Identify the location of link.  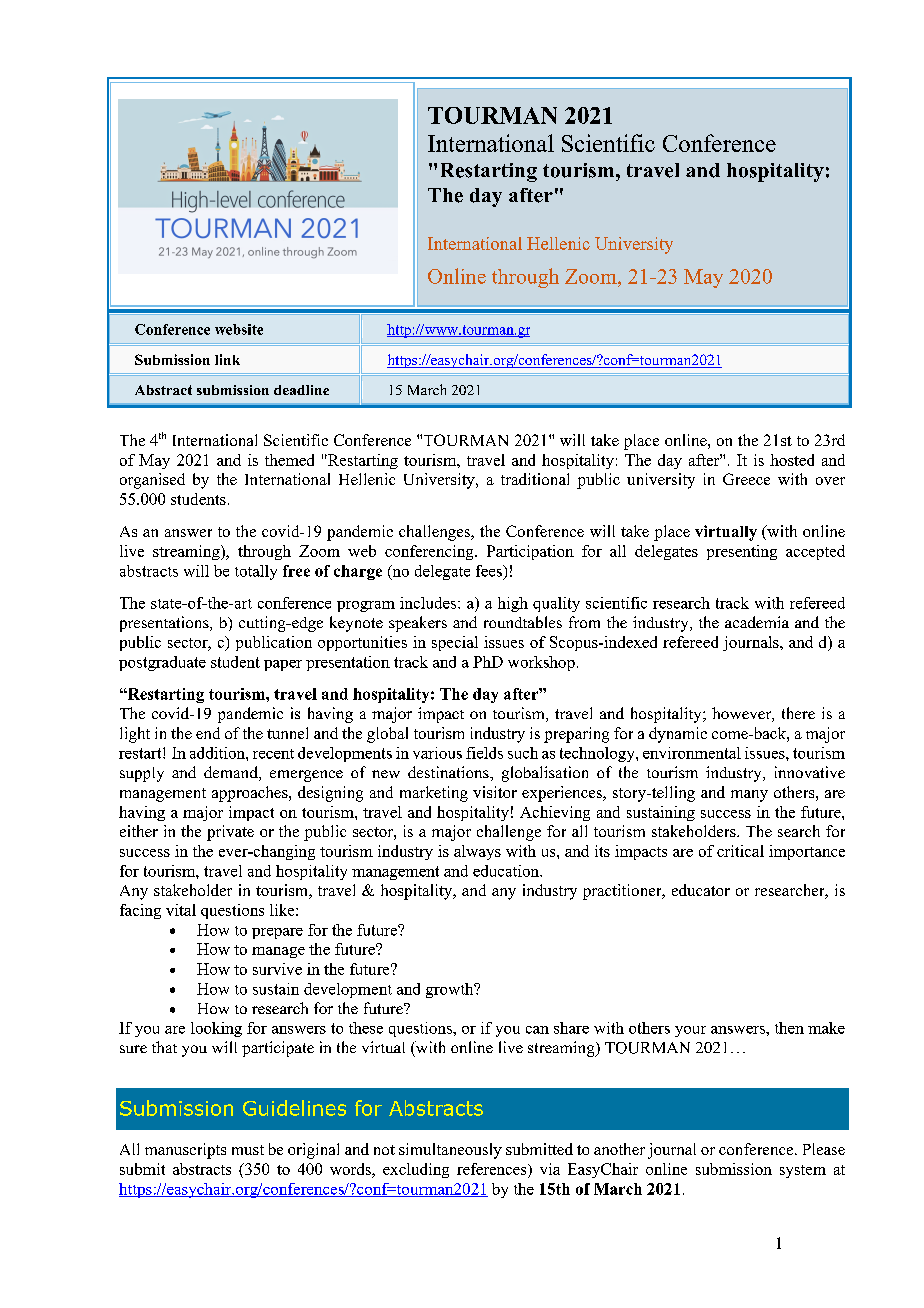
(227, 359).
